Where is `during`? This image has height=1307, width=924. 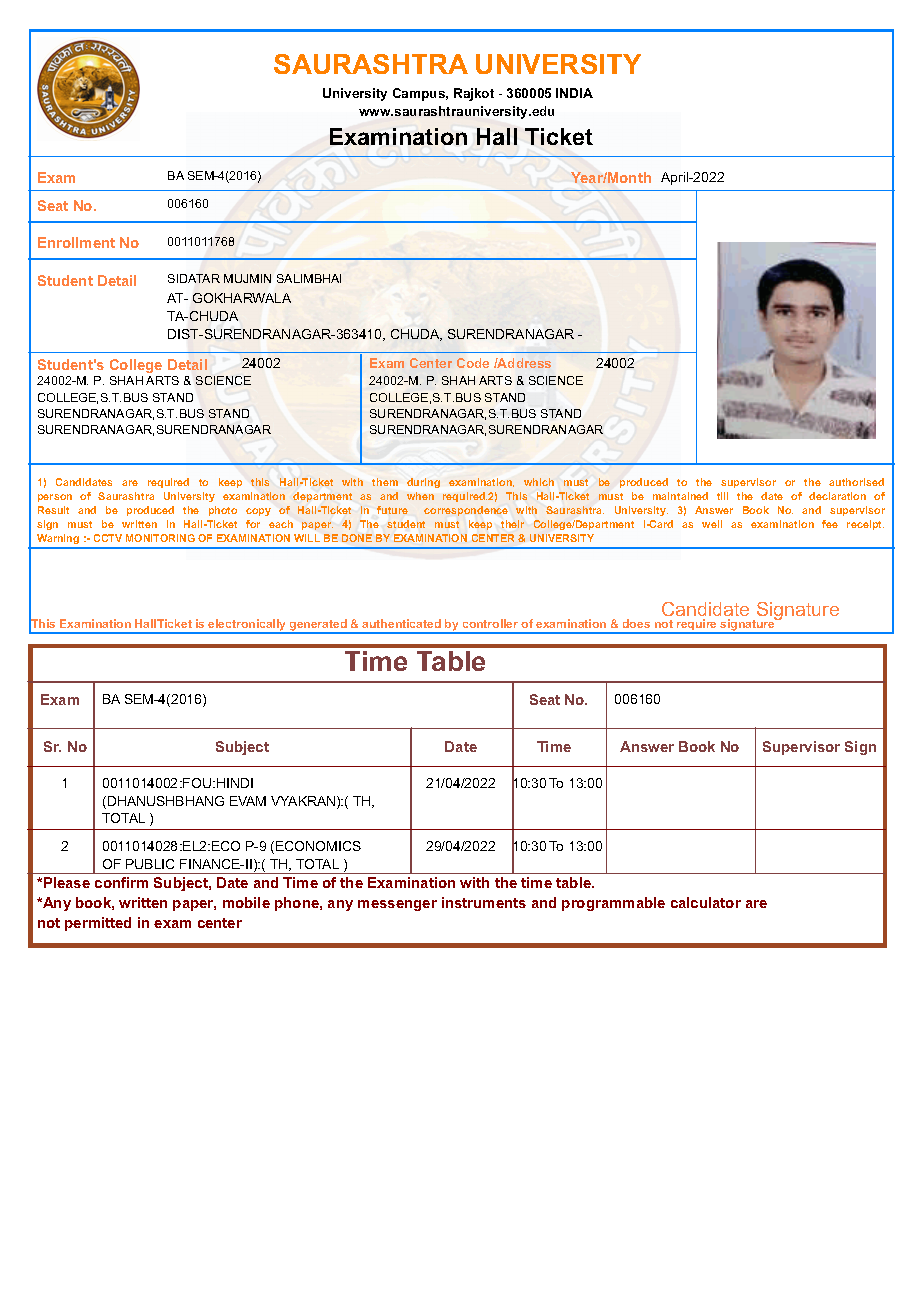 during is located at coordinates (423, 483).
